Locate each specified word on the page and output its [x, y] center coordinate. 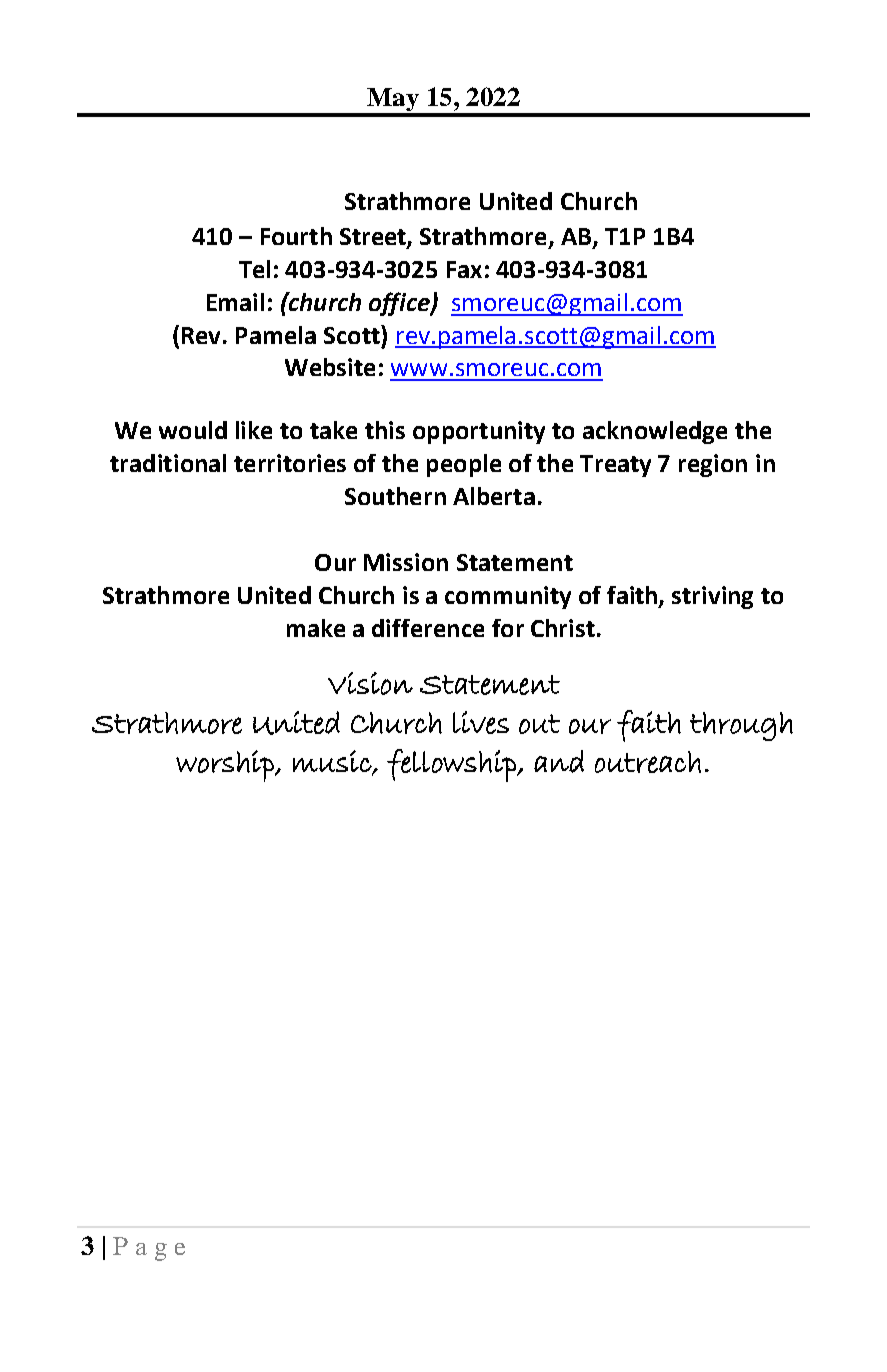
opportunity [479, 432]
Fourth [296, 236]
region [713, 465]
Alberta [494, 496]
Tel [254, 269]
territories [290, 463]
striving [712, 597]
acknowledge [655, 432]
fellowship [452, 765]
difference [428, 628]
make [316, 628]
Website [330, 367]
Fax [464, 269]
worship [226, 766]
